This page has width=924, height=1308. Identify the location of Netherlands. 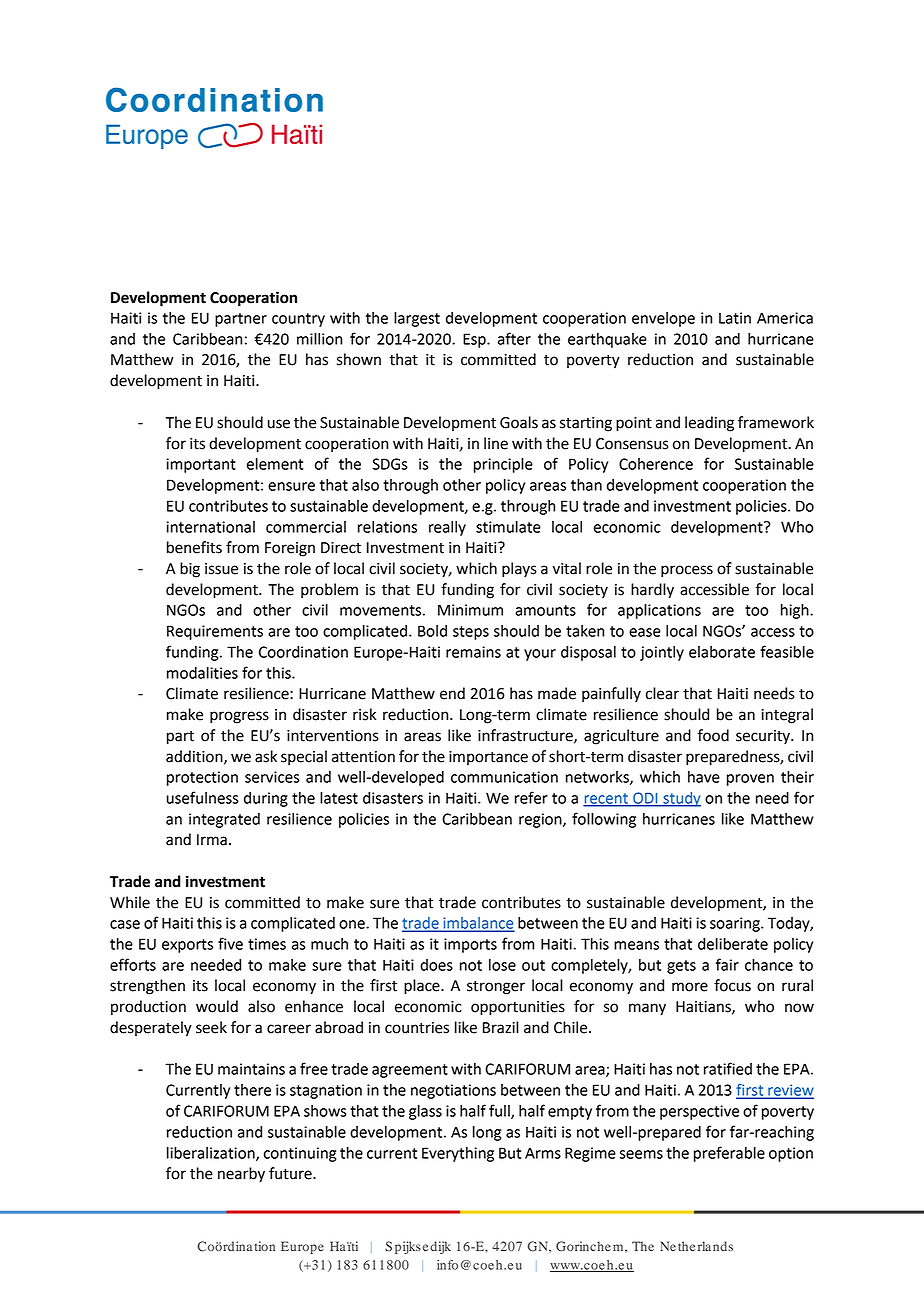
(696, 1246).
